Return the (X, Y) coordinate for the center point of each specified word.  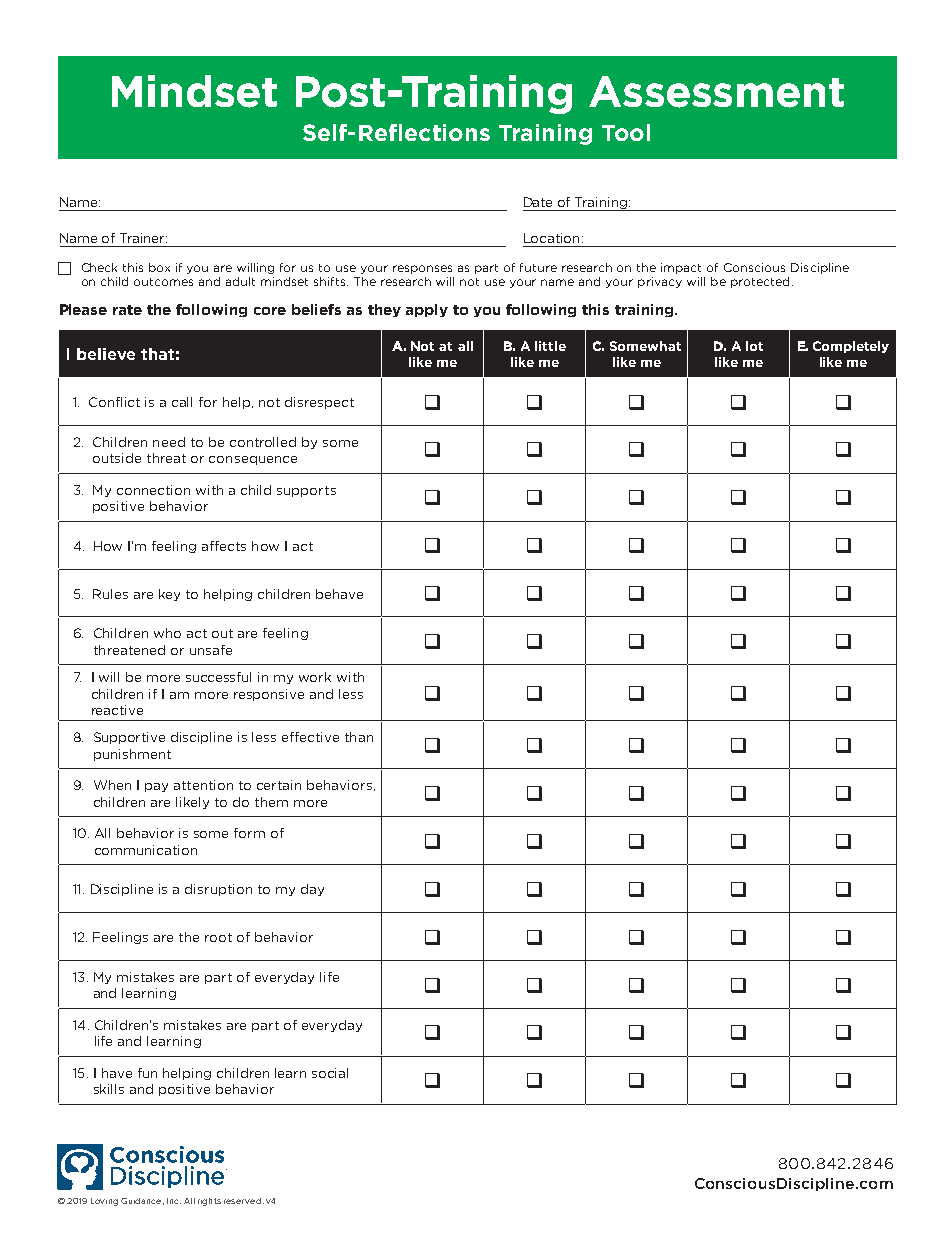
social (330, 1073)
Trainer (143, 238)
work (315, 677)
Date (538, 202)
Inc (174, 1201)
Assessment (716, 92)
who (167, 633)
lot (754, 346)
